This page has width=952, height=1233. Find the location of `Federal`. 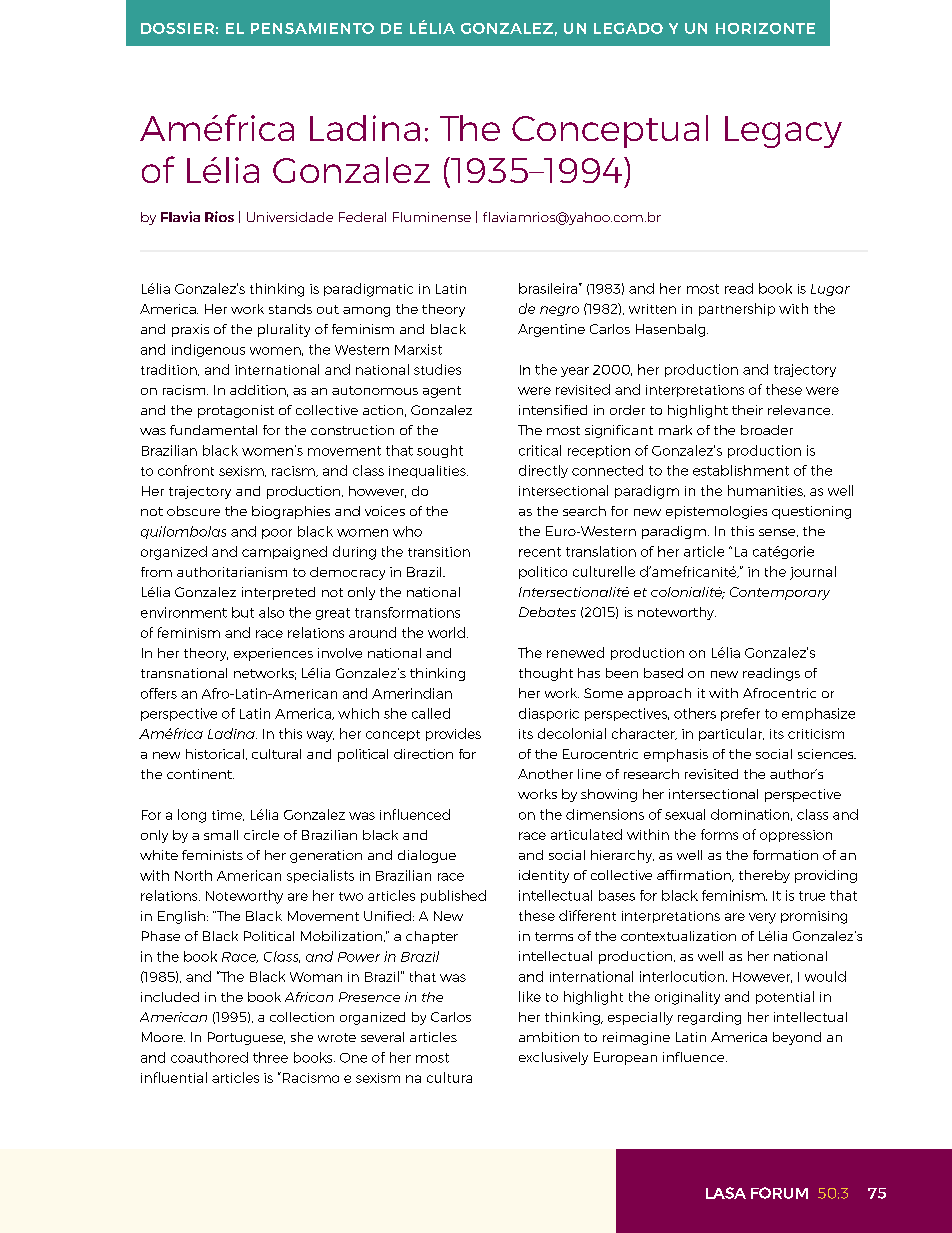

Federal is located at coordinates (362, 217).
